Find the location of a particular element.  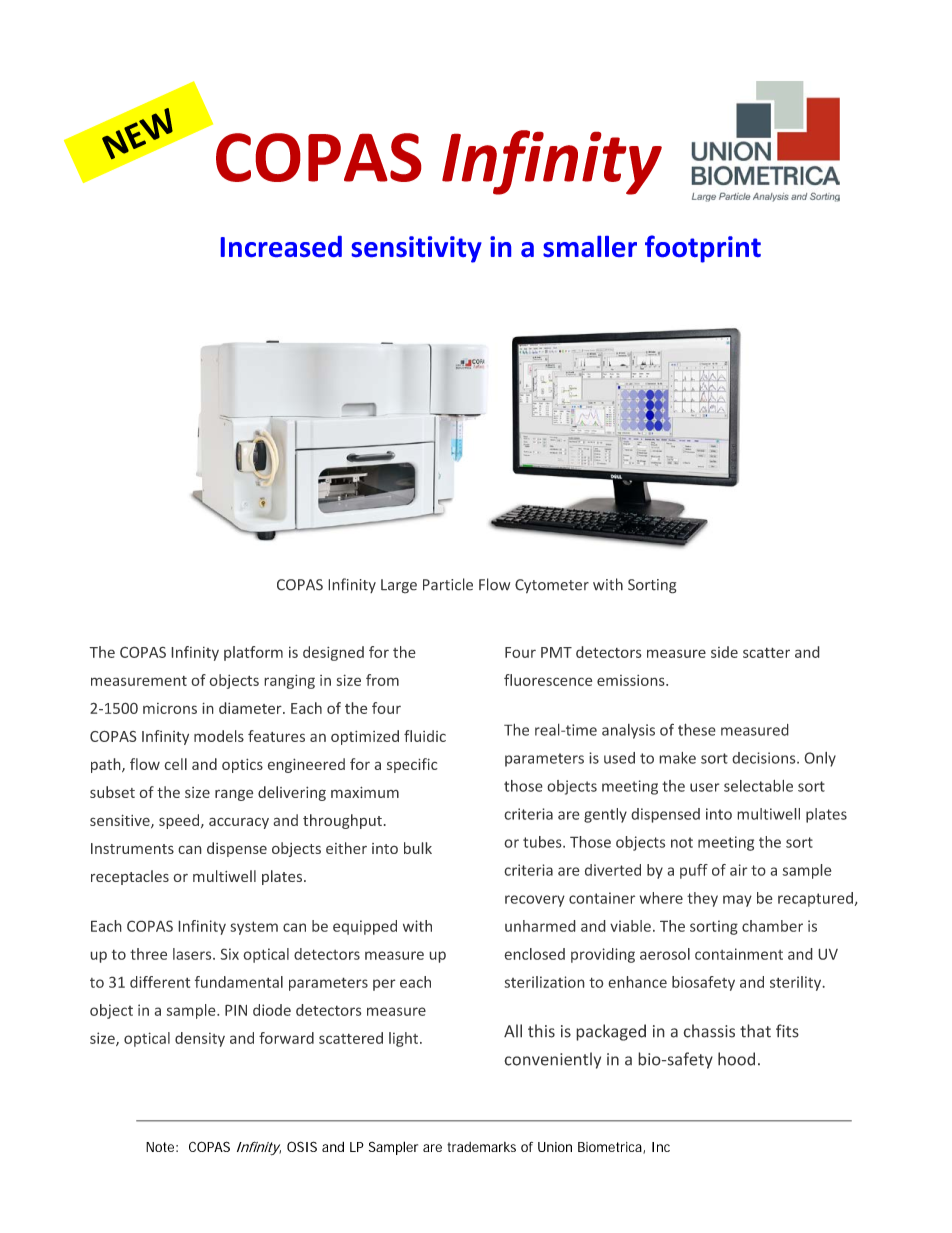

microns is located at coordinates (170, 708).
